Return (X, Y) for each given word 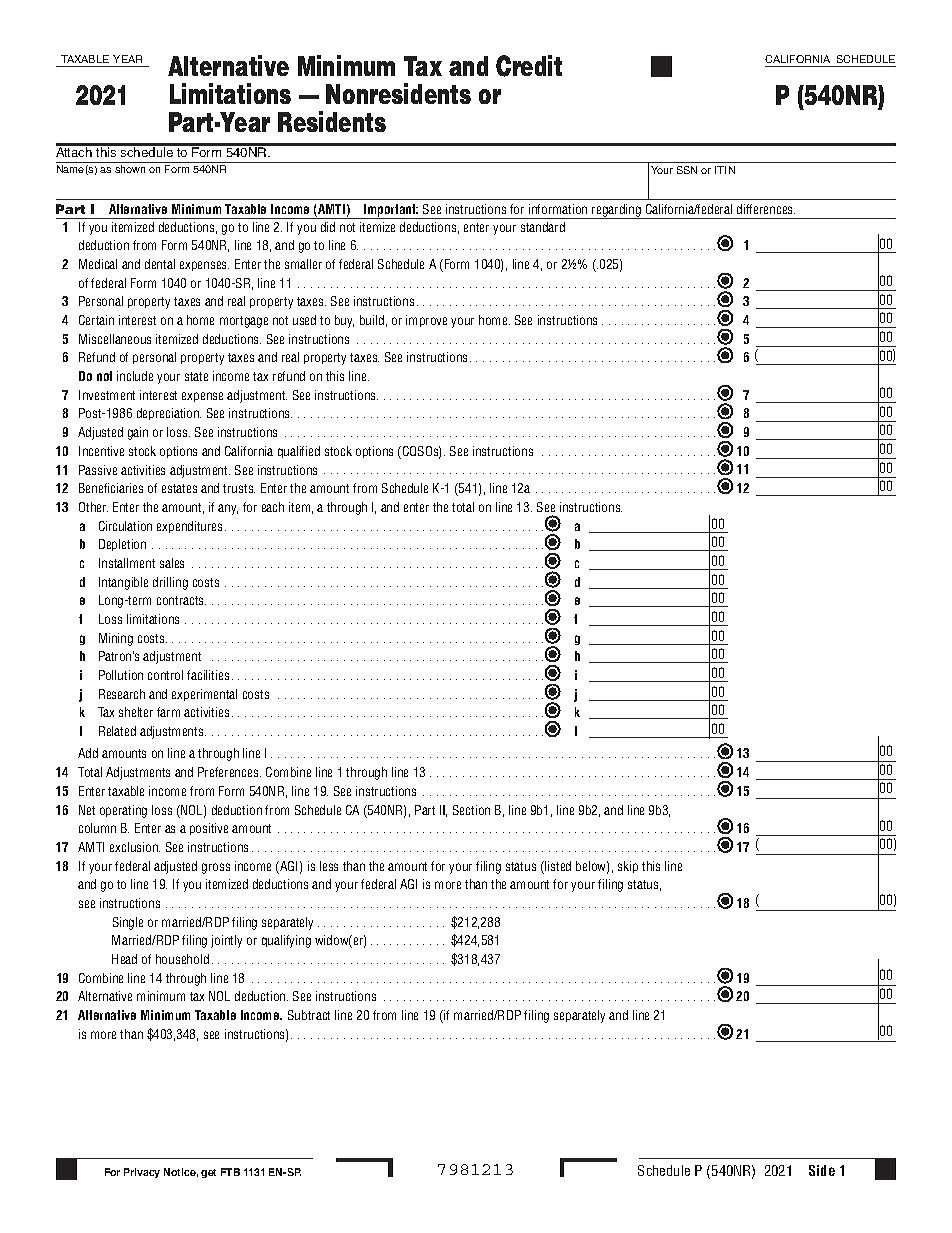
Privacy (142, 1173)
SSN (687, 170)
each (273, 507)
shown (130, 169)
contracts (181, 600)
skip (628, 867)
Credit (529, 66)
